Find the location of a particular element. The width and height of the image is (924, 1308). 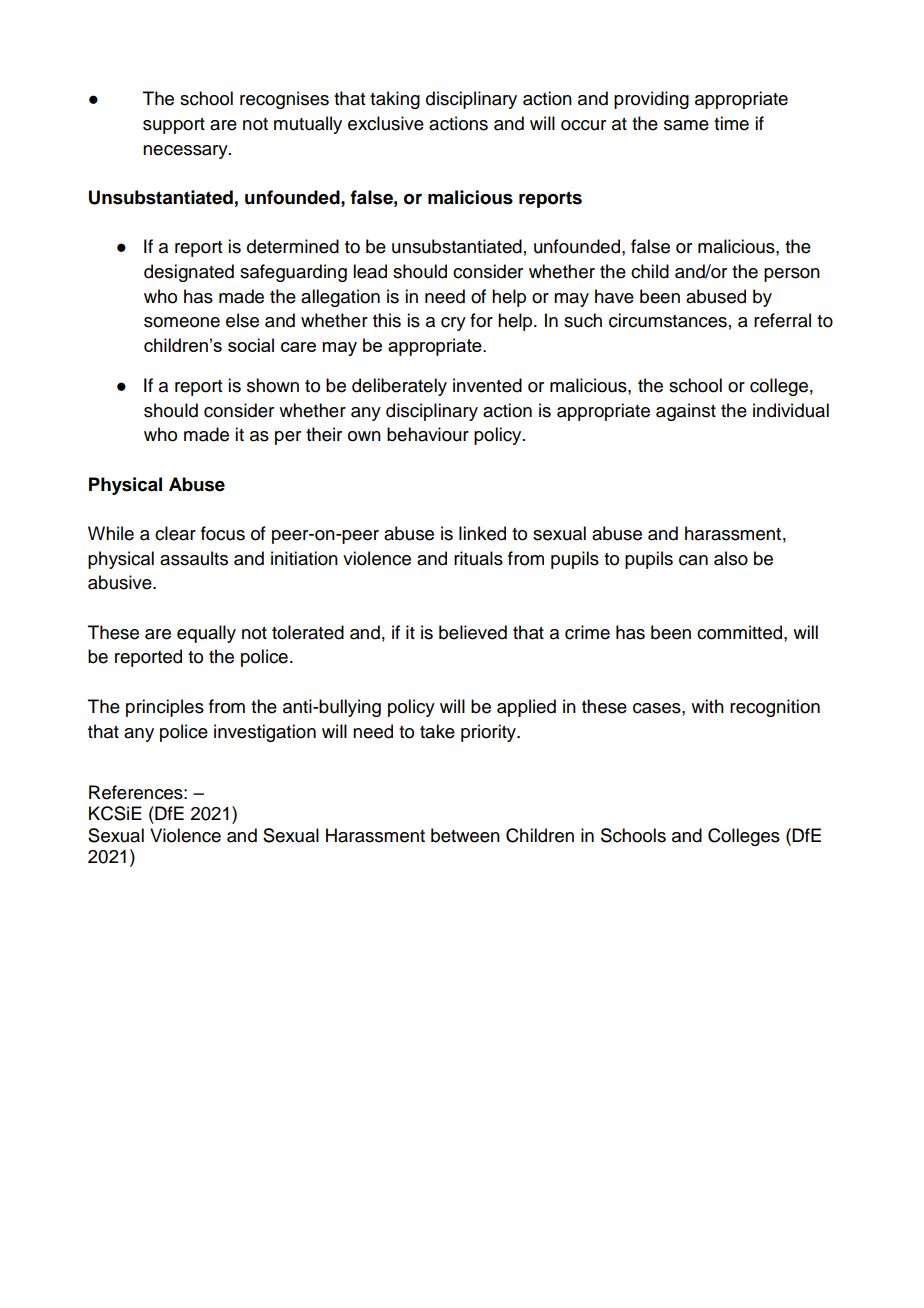

designated is located at coordinates (189, 273).
